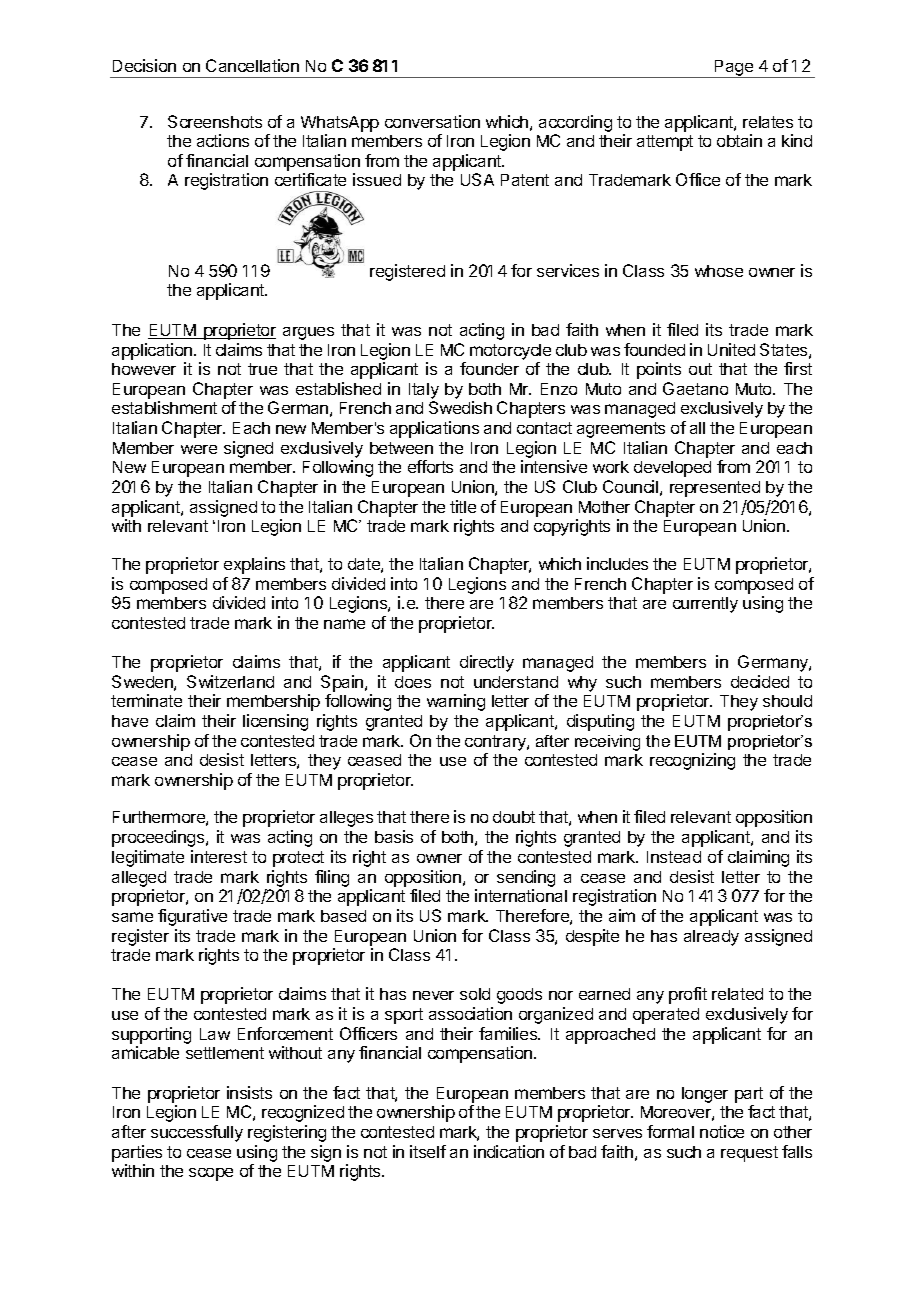 Image resolution: width=924 pixels, height=1308 pixels. What do you see at coordinates (230, 681) in the image?
I see `Switzerland` at bounding box center [230, 681].
